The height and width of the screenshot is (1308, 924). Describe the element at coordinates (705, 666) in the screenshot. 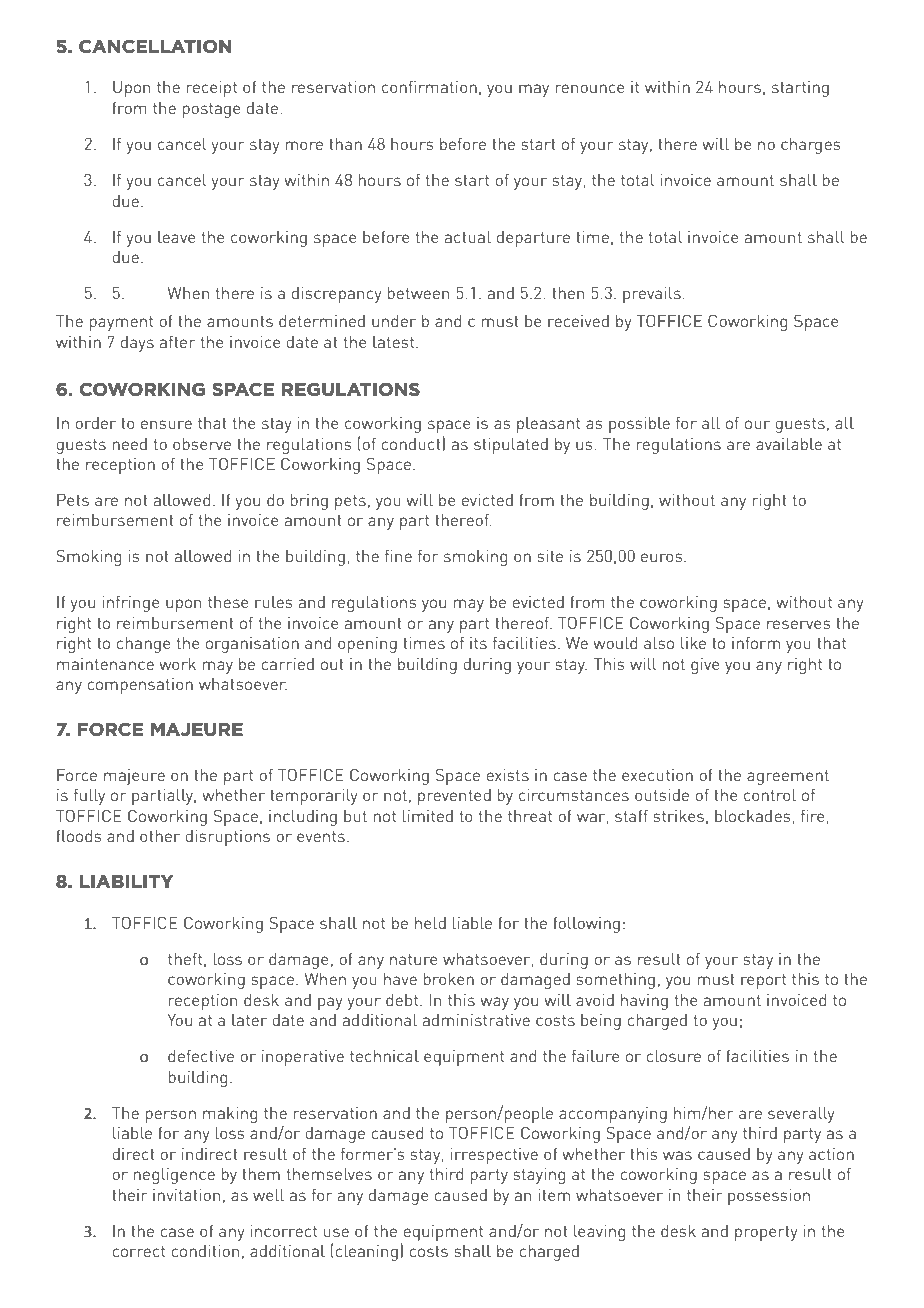

I see `give` at that location.
